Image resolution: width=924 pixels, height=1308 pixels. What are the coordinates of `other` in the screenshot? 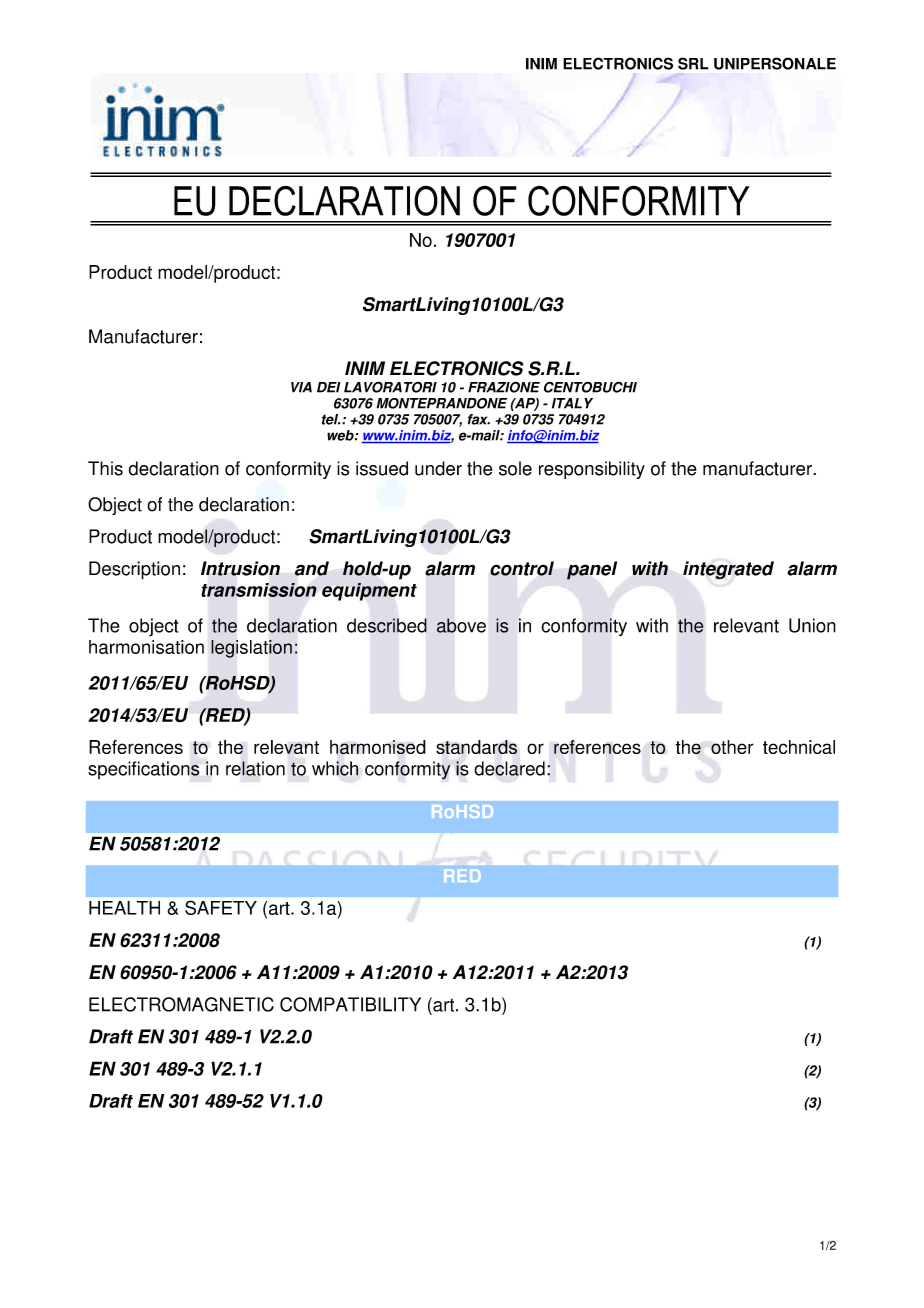 It's located at (732, 747).
